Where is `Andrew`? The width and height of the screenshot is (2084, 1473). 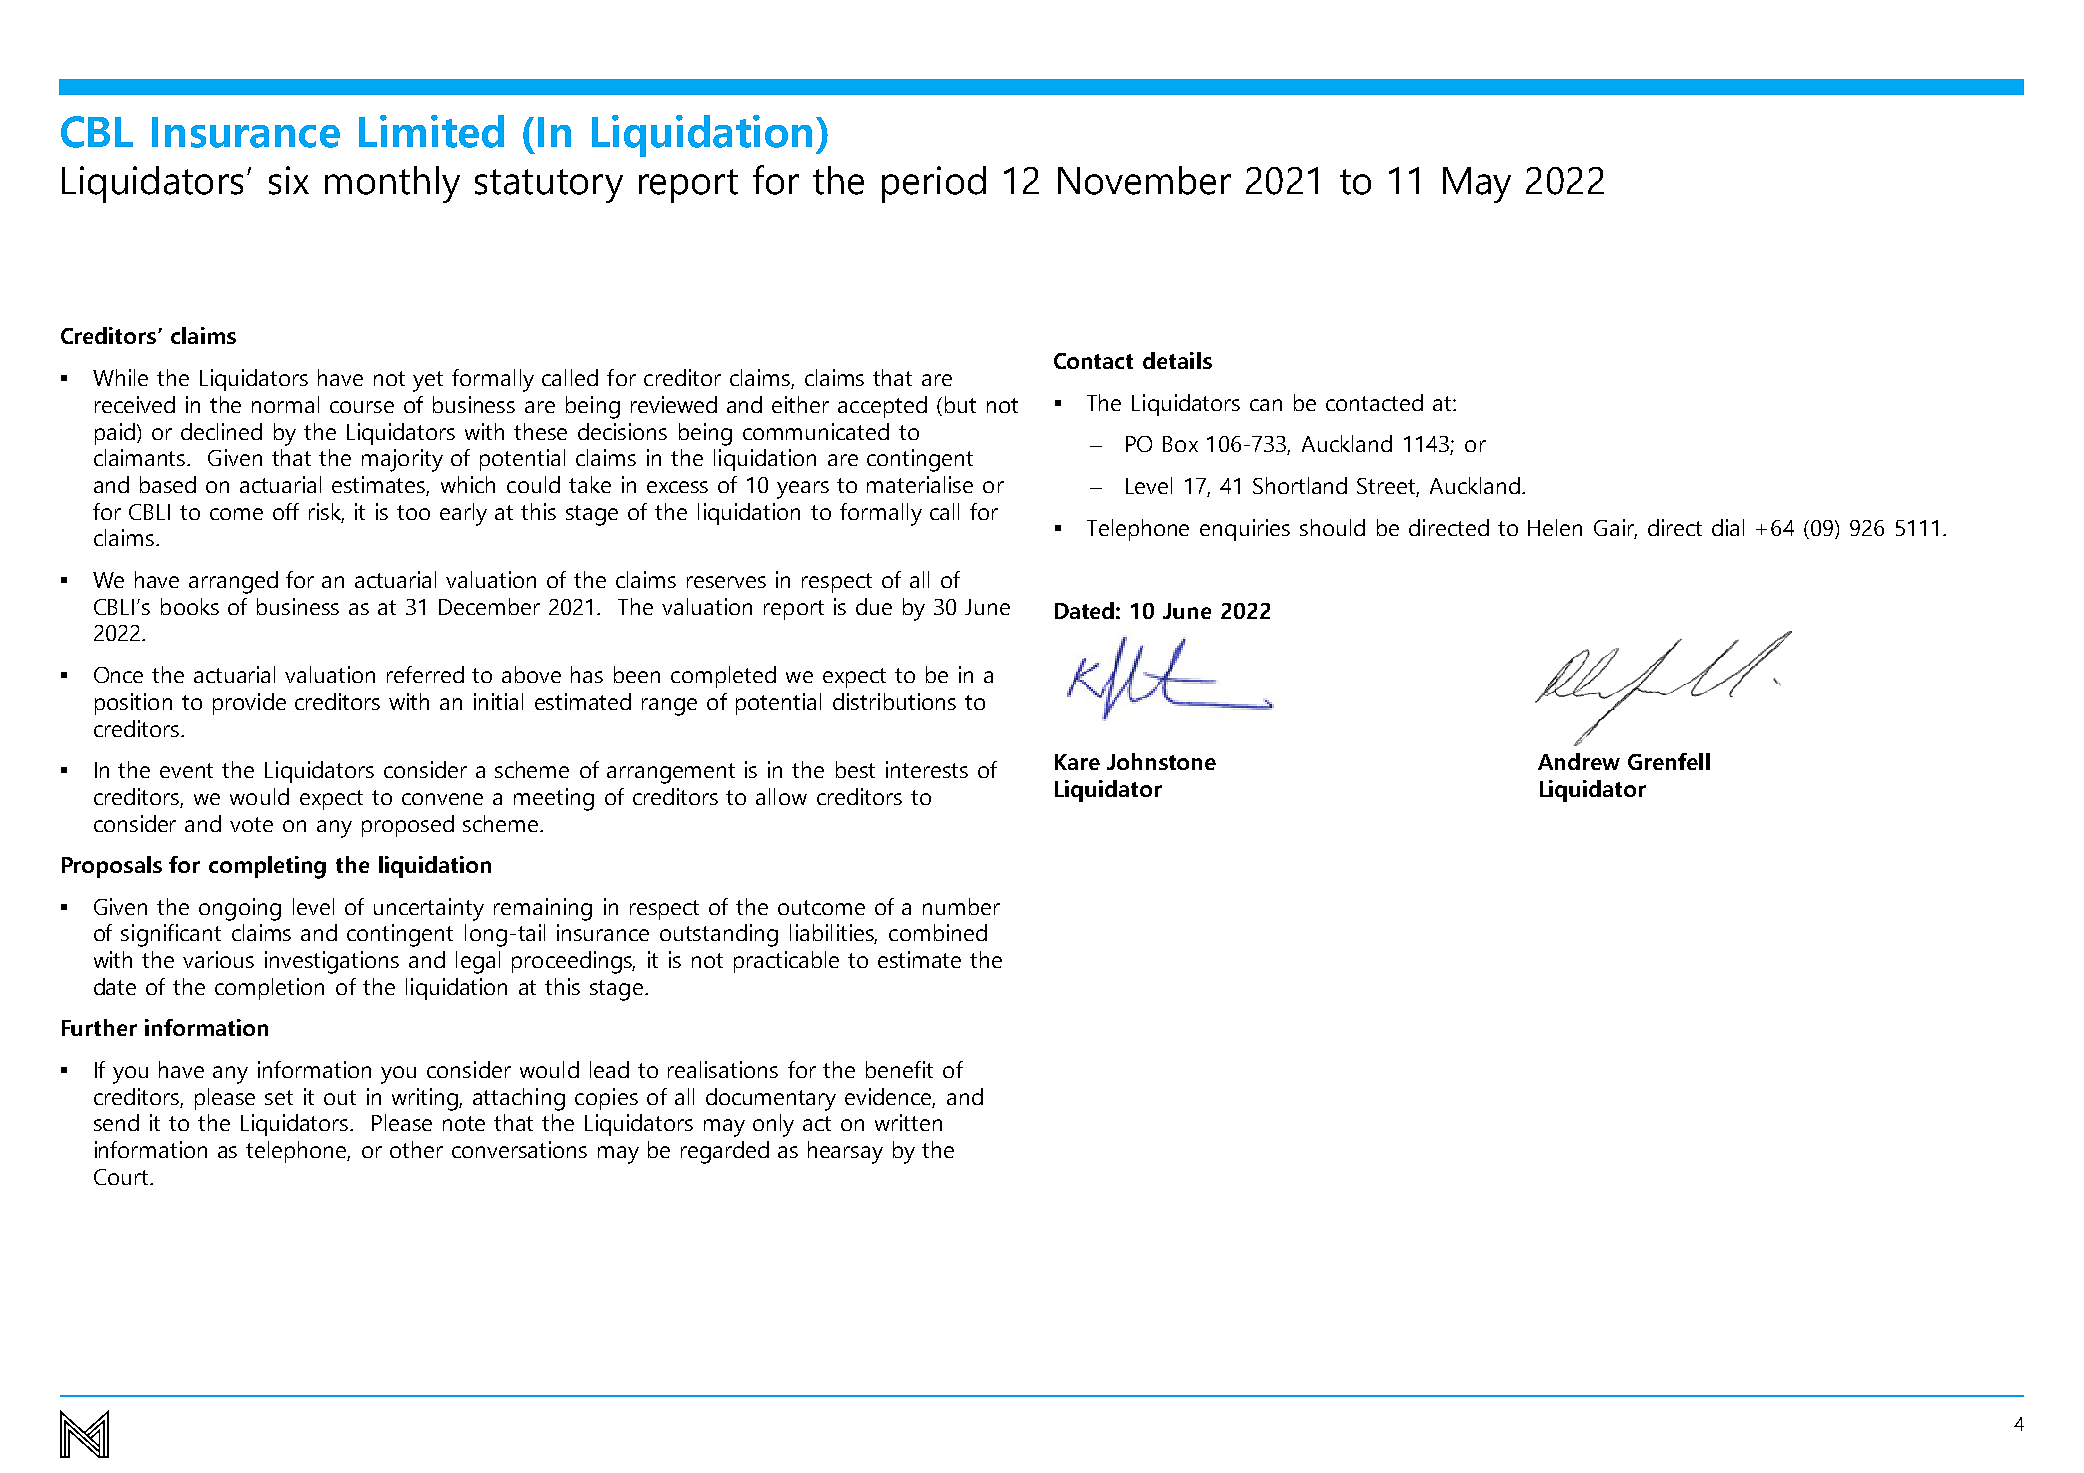
Andrew is located at coordinates (1579, 761).
